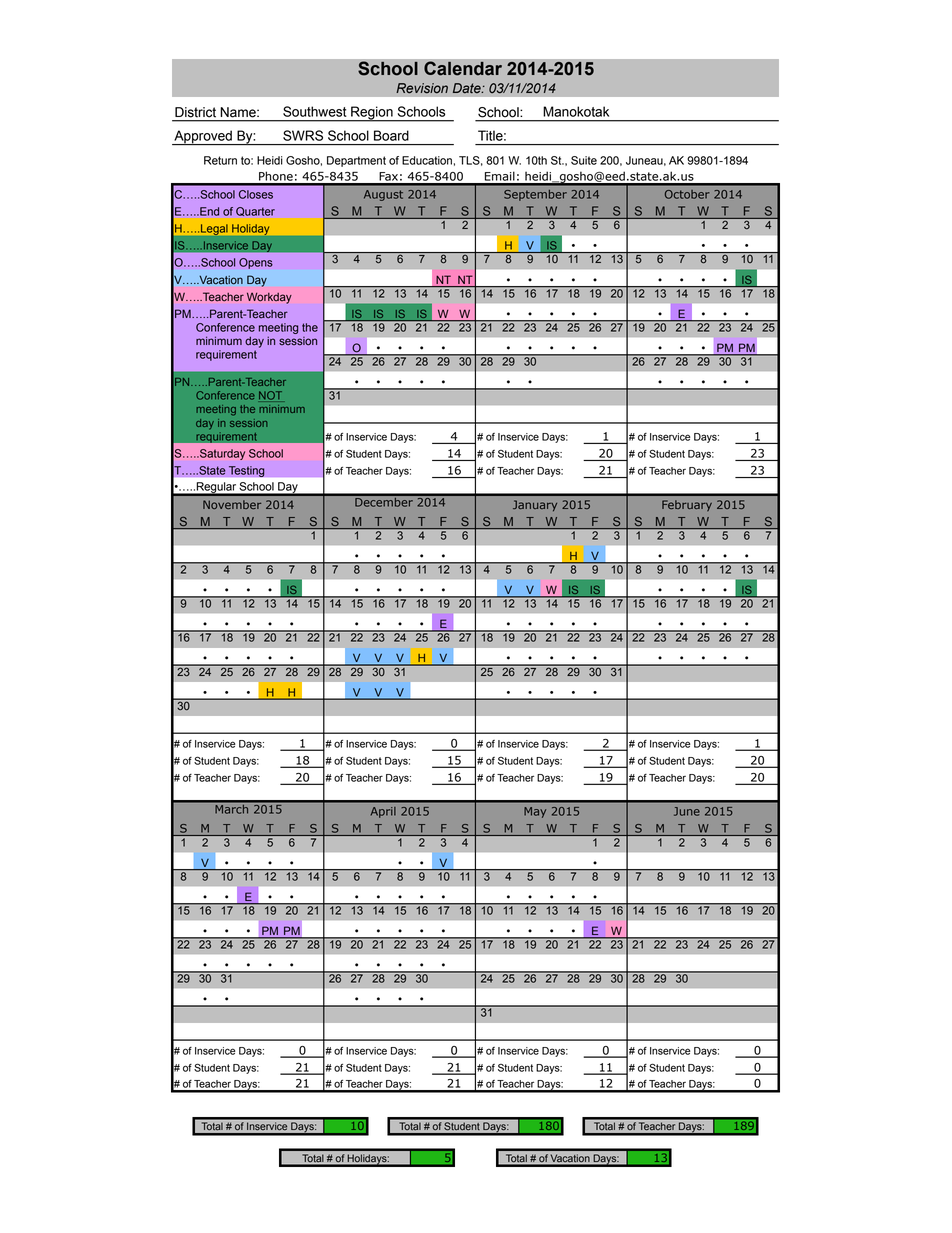 This screenshot has height=1233, width=952. What do you see at coordinates (422, 88) in the screenshot?
I see `Revision` at bounding box center [422, 88].
